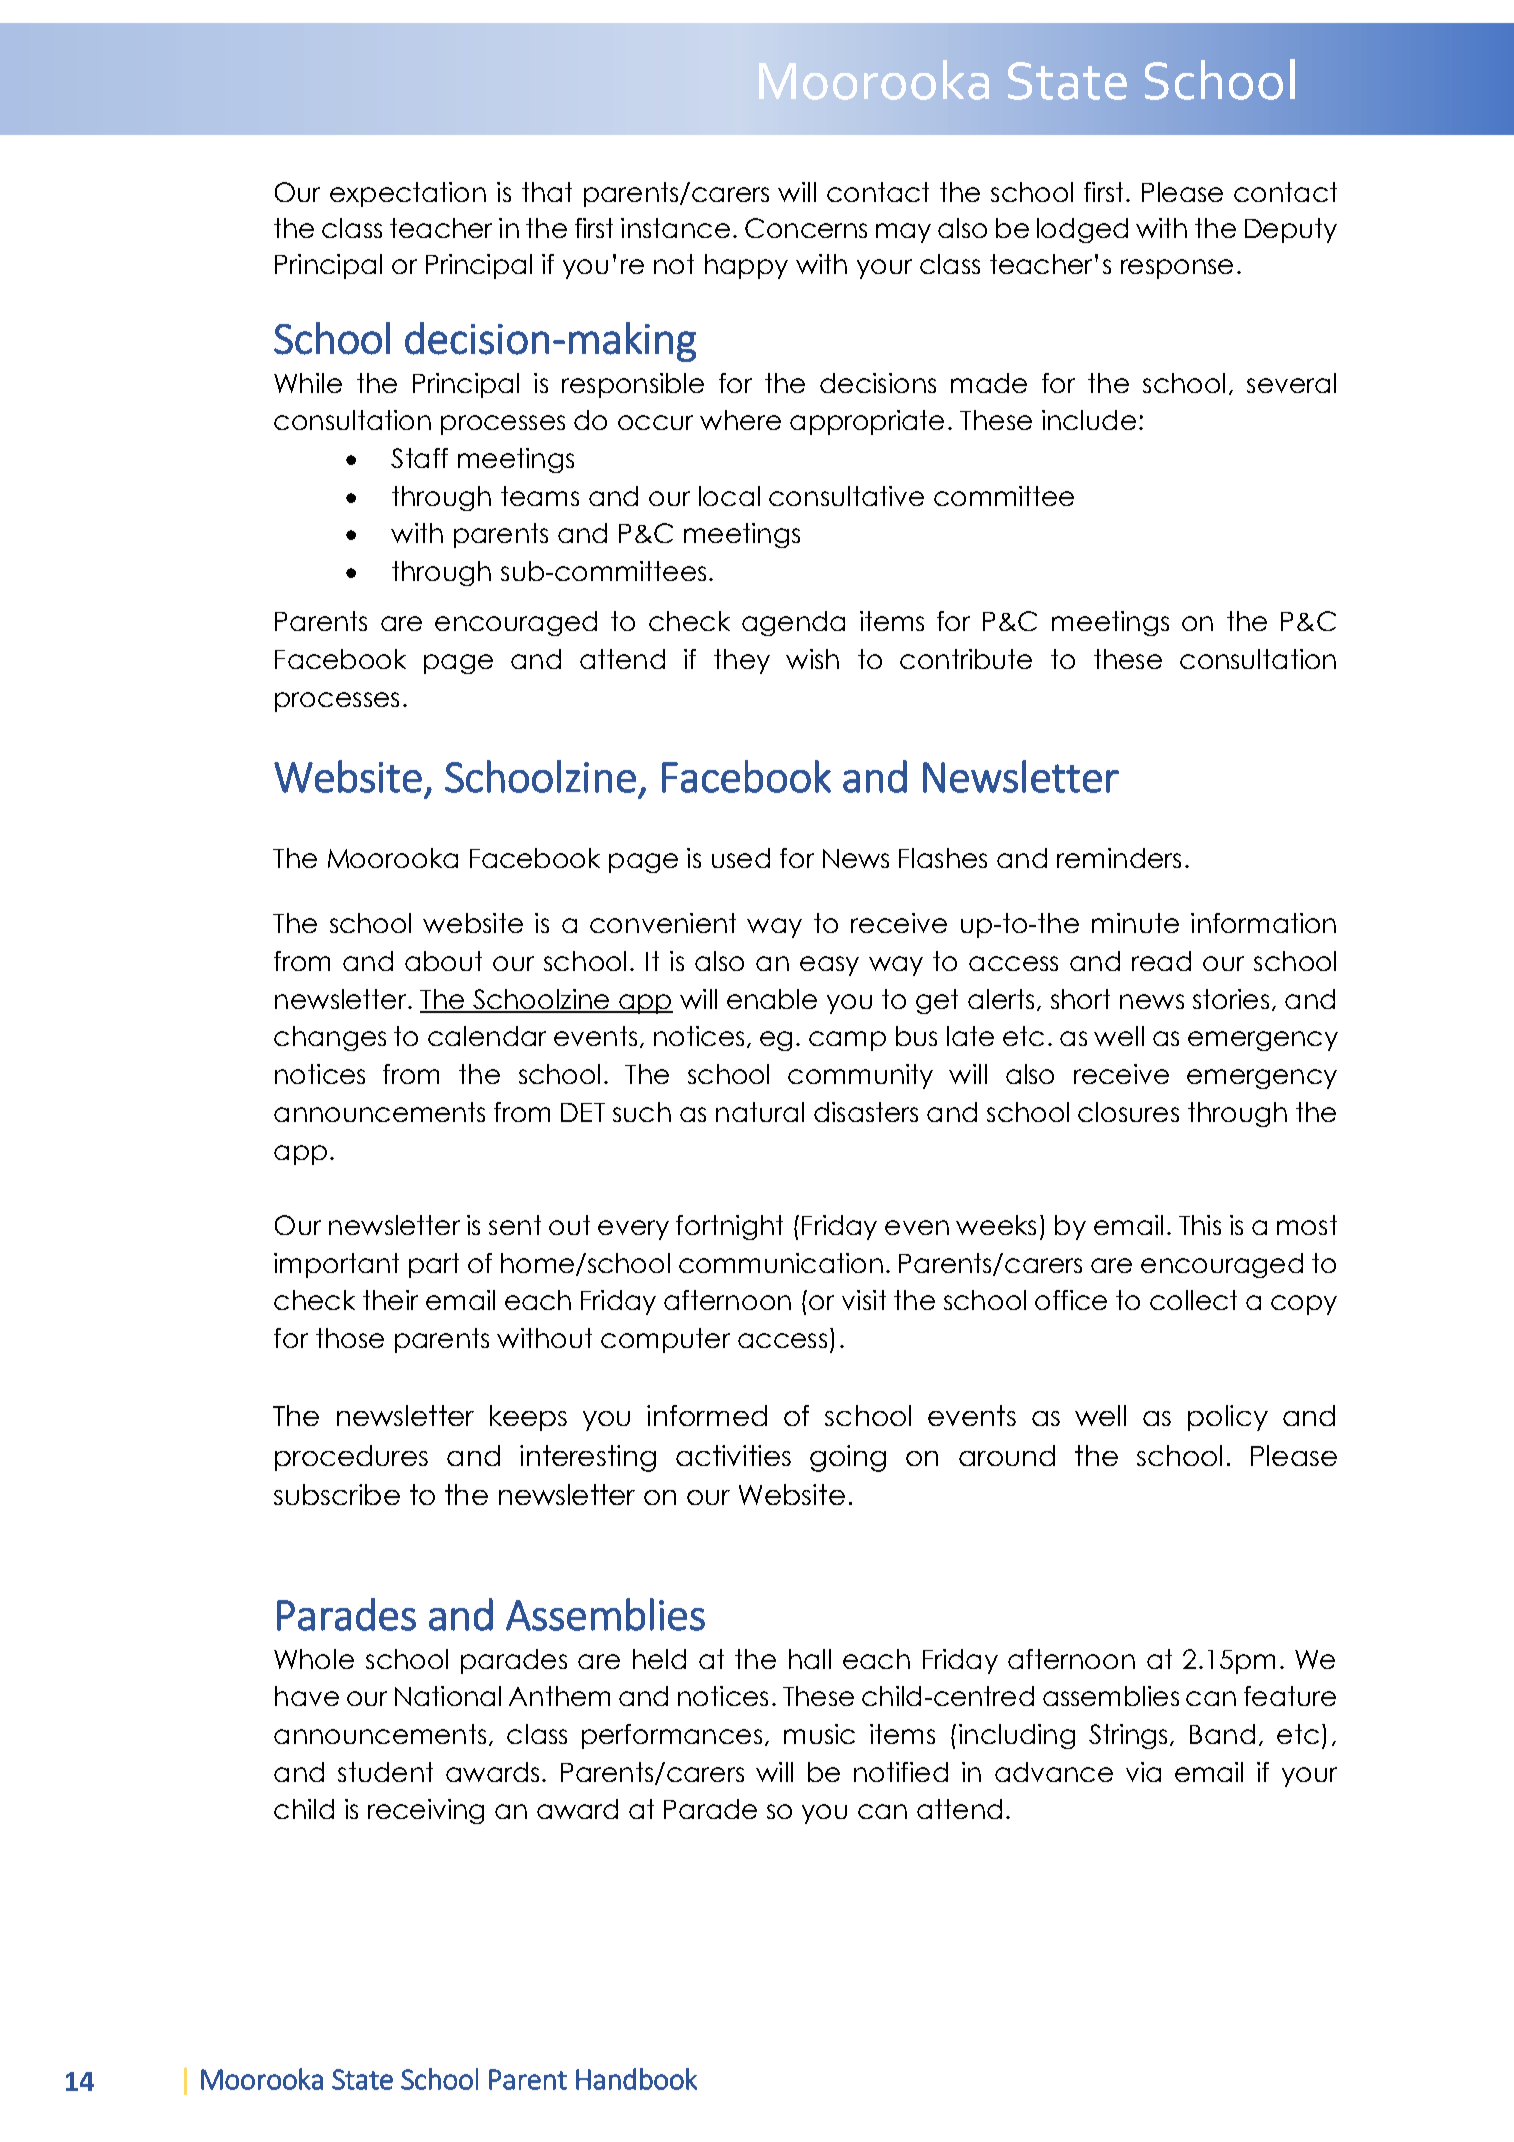  Describe the element at coordinates (515, 1225) in the image. I see `sent` at that location.
